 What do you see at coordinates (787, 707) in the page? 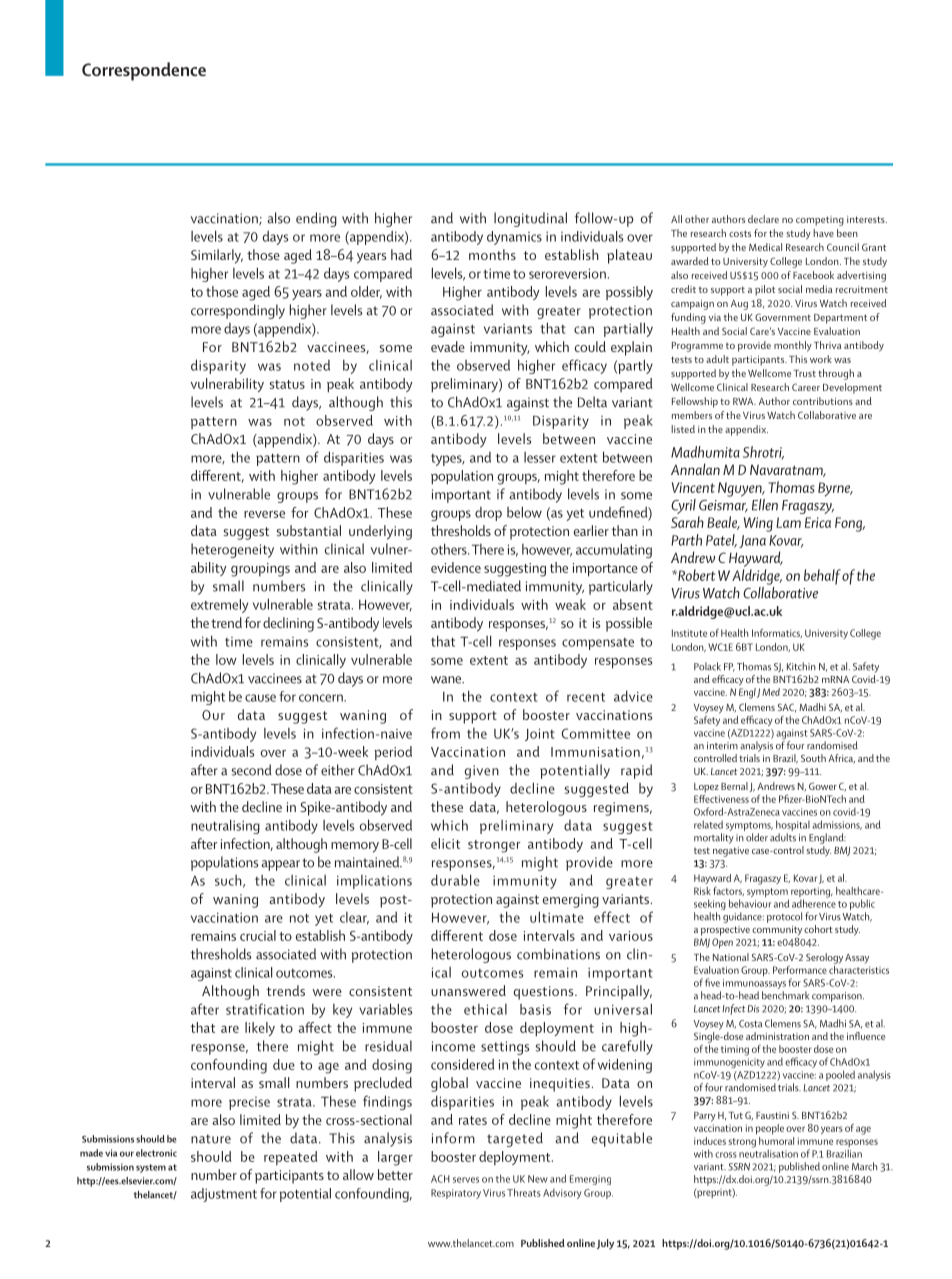
I see `SAC` at bounding box center [787, 707].
